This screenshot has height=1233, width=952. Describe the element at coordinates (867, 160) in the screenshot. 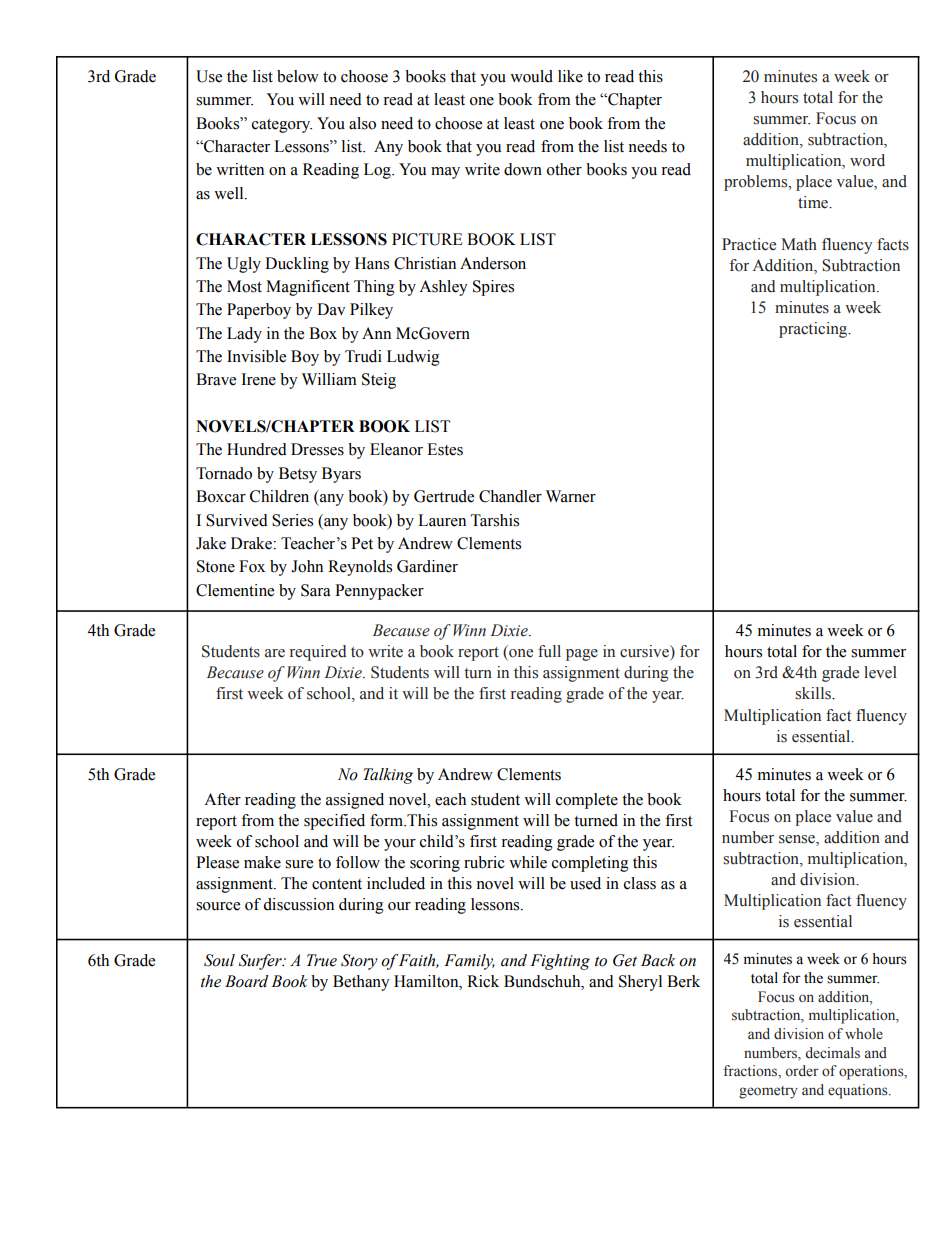

I see `word` at that location.
